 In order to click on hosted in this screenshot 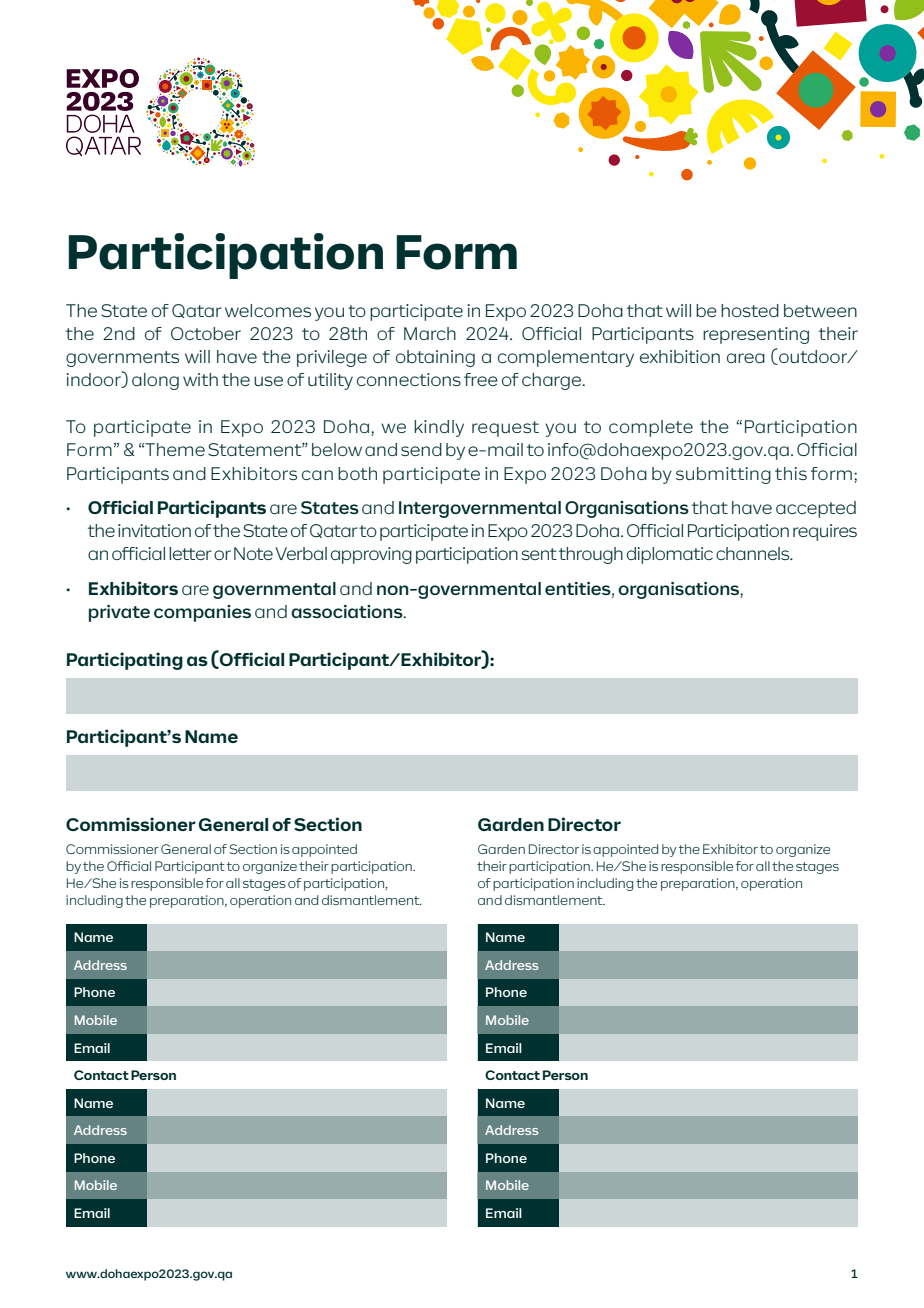, I will do `click(750, 310)`.
